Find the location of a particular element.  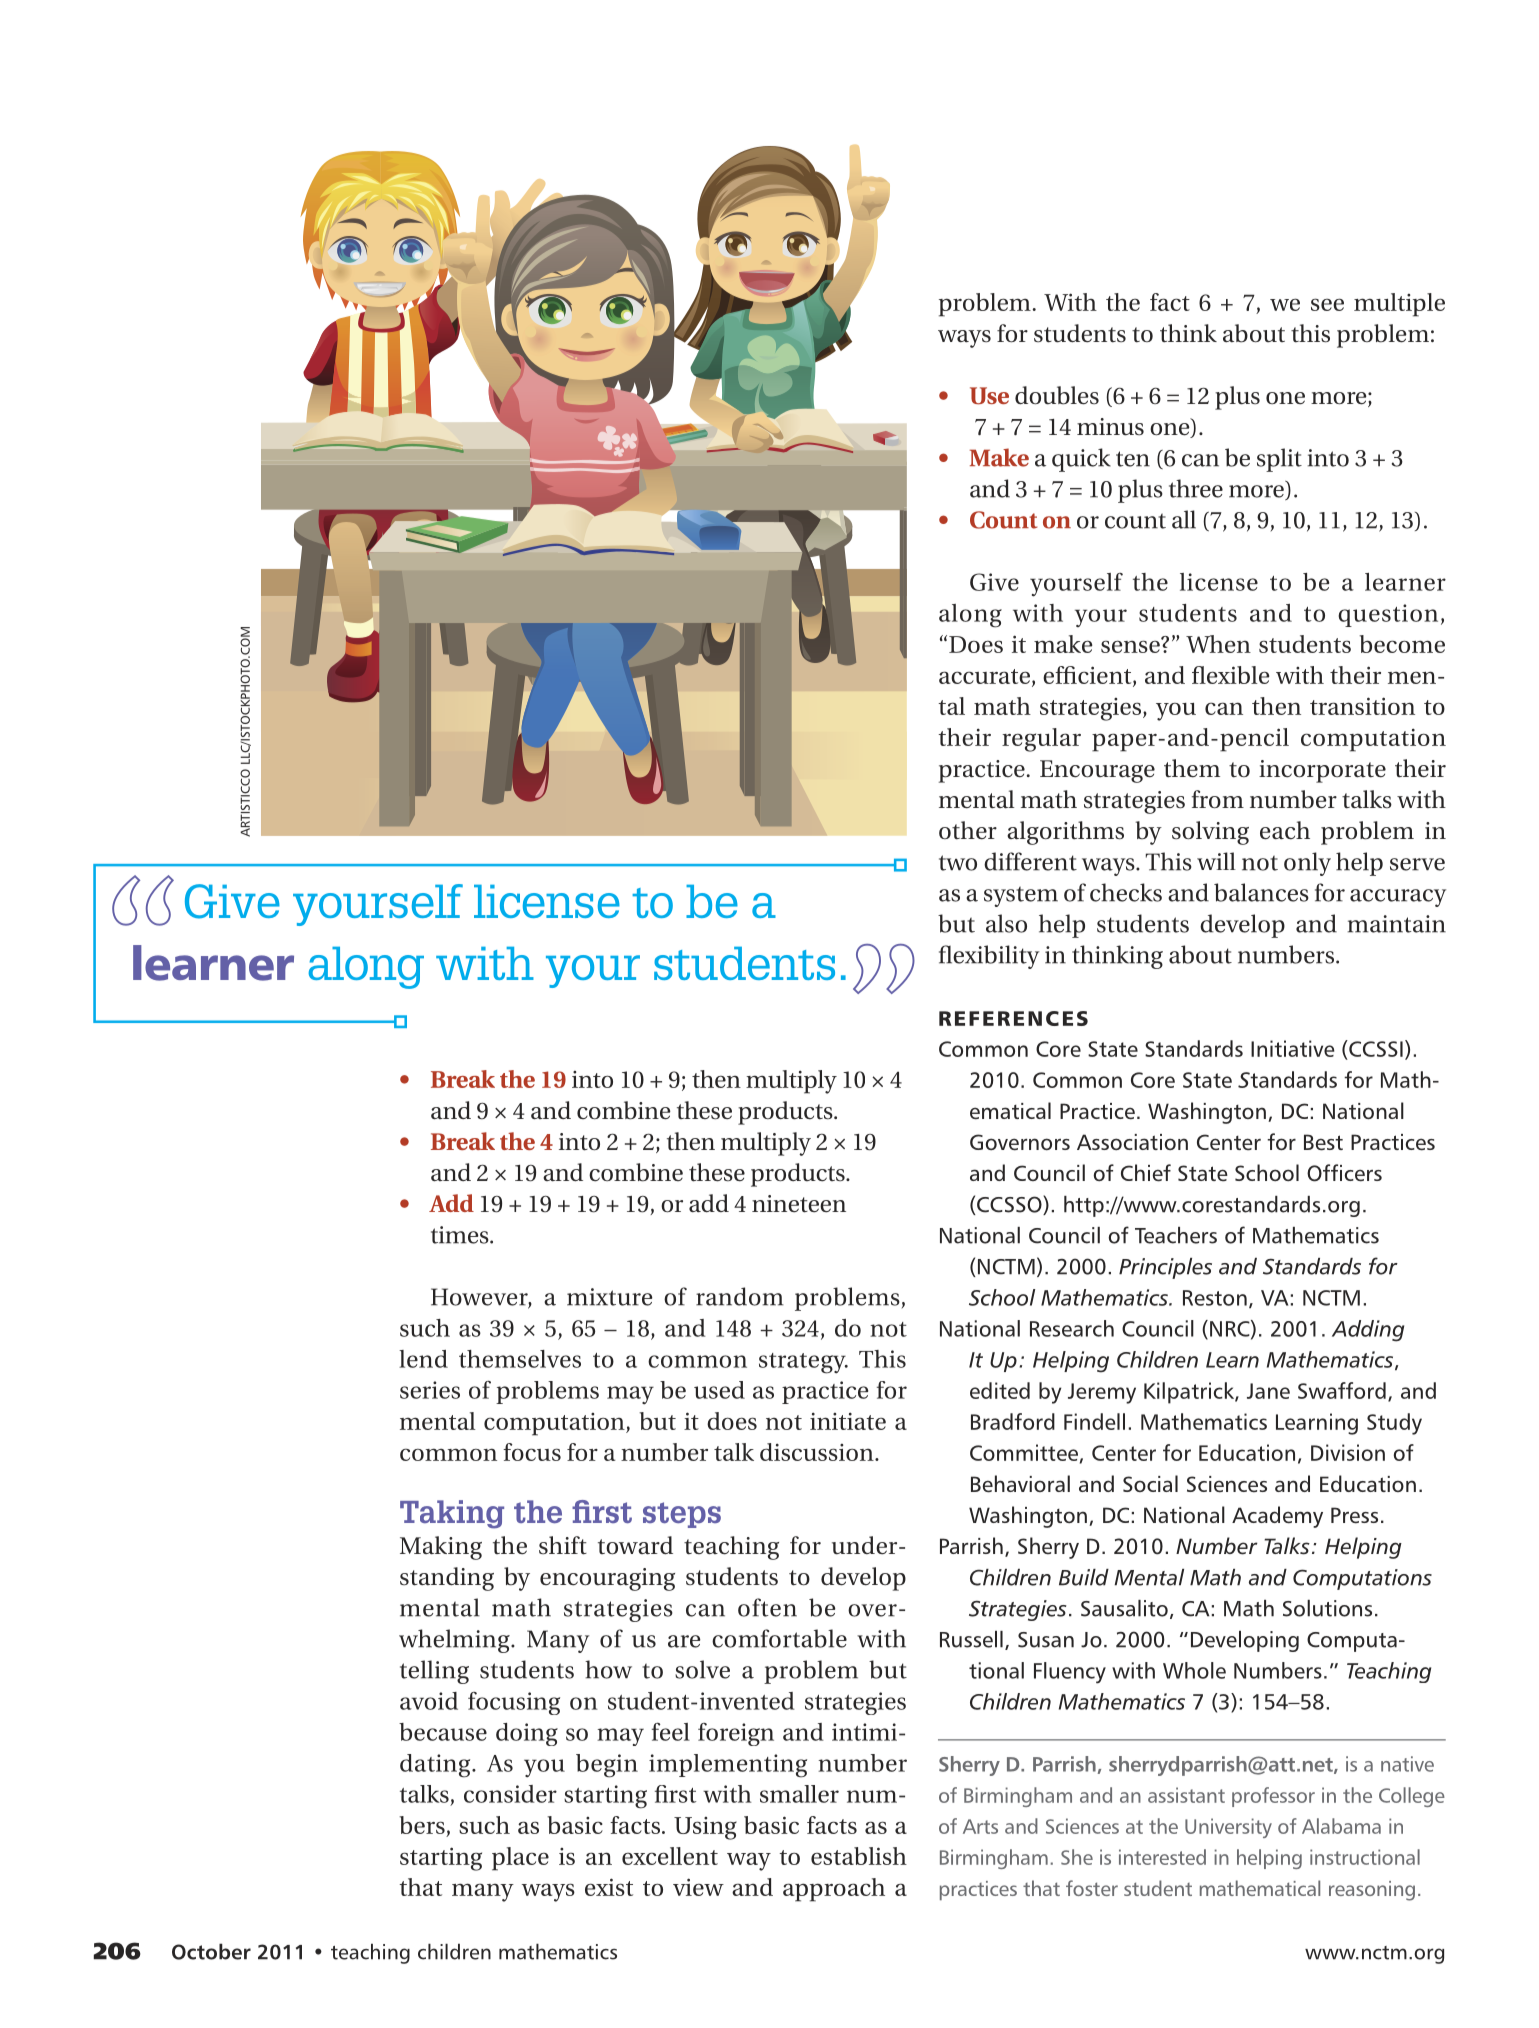

Taking is located at coordinates (452, 1514).
